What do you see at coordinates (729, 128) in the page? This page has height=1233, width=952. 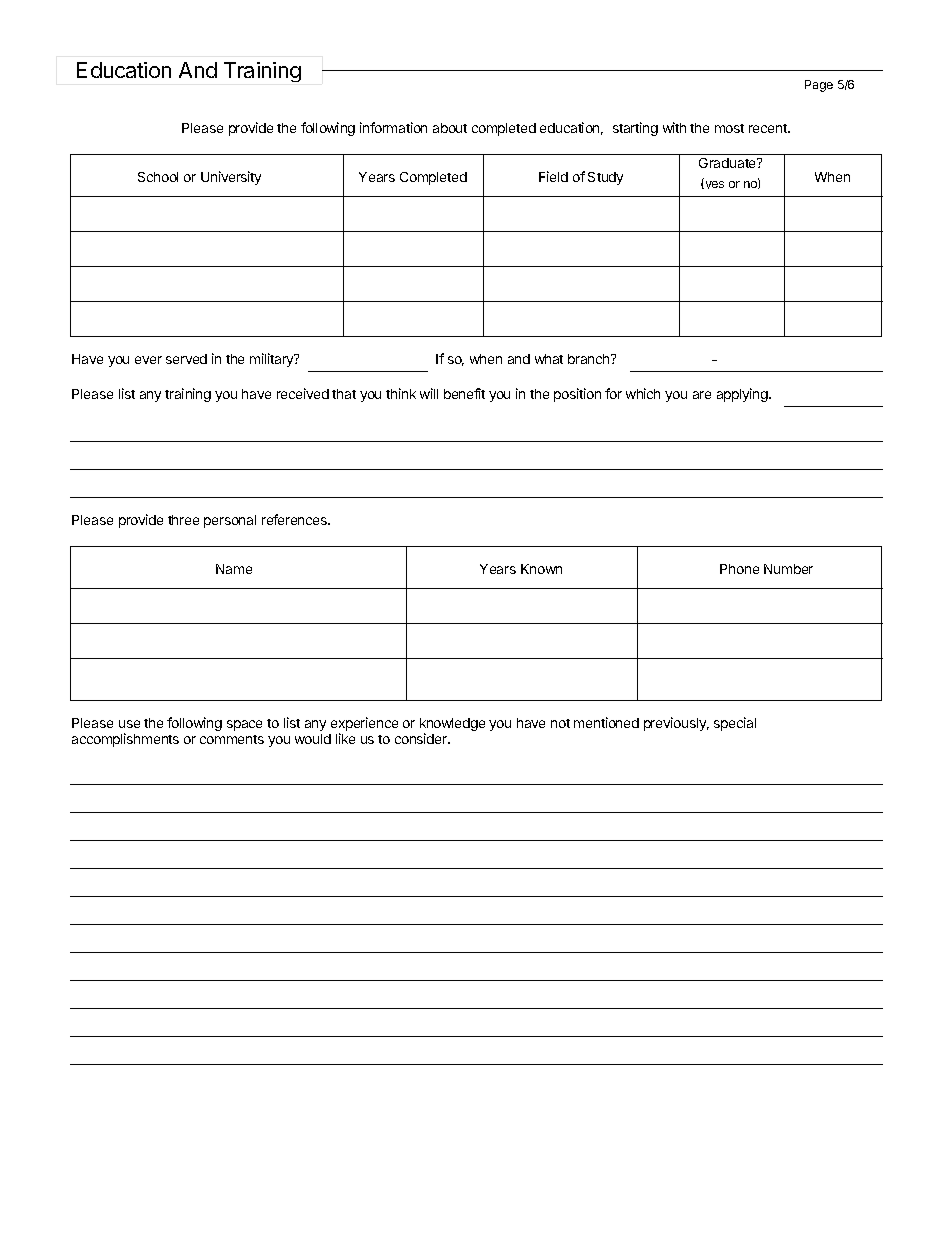 I see `most` at bounding box center [729, 128].
